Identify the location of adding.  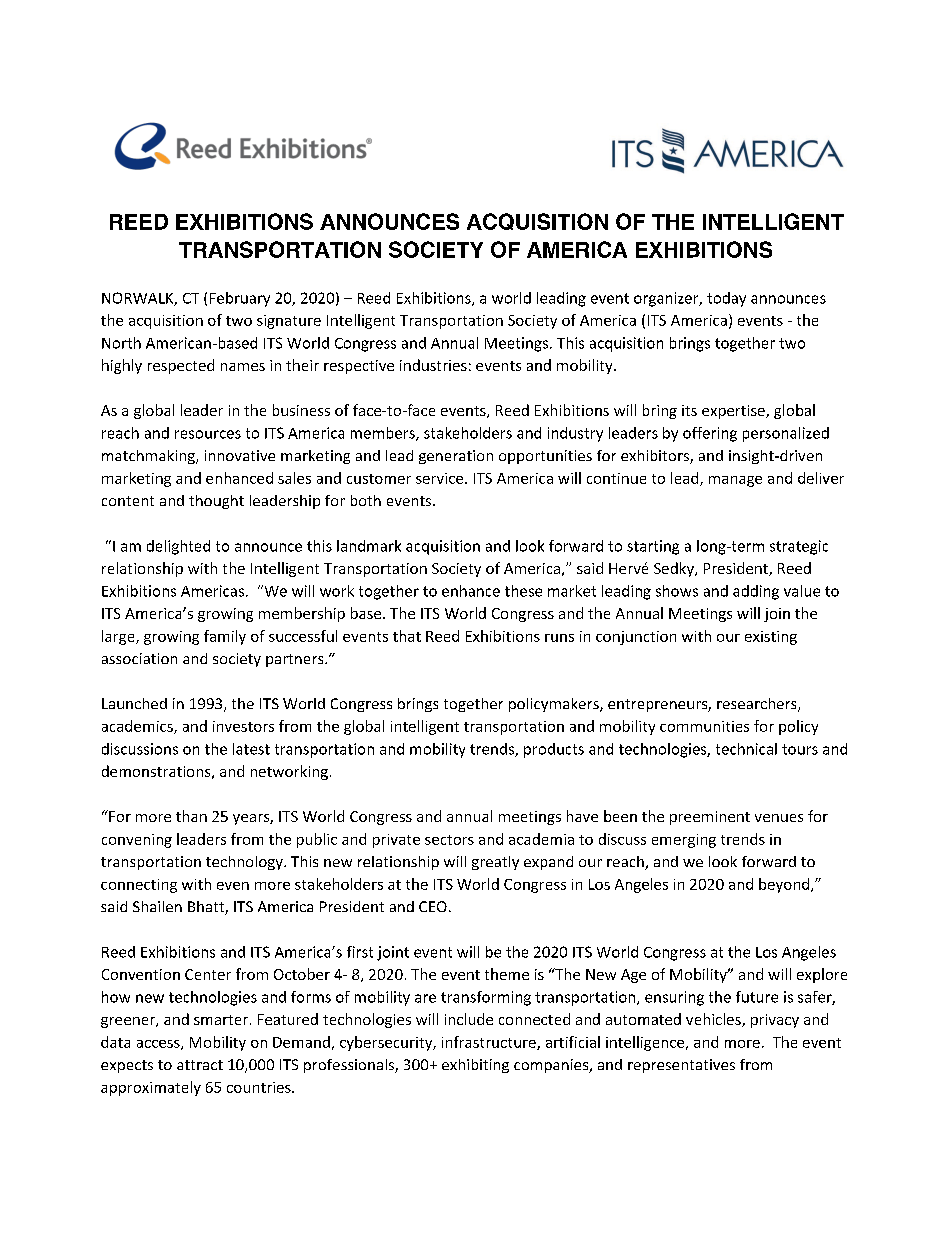
(756, 592).
